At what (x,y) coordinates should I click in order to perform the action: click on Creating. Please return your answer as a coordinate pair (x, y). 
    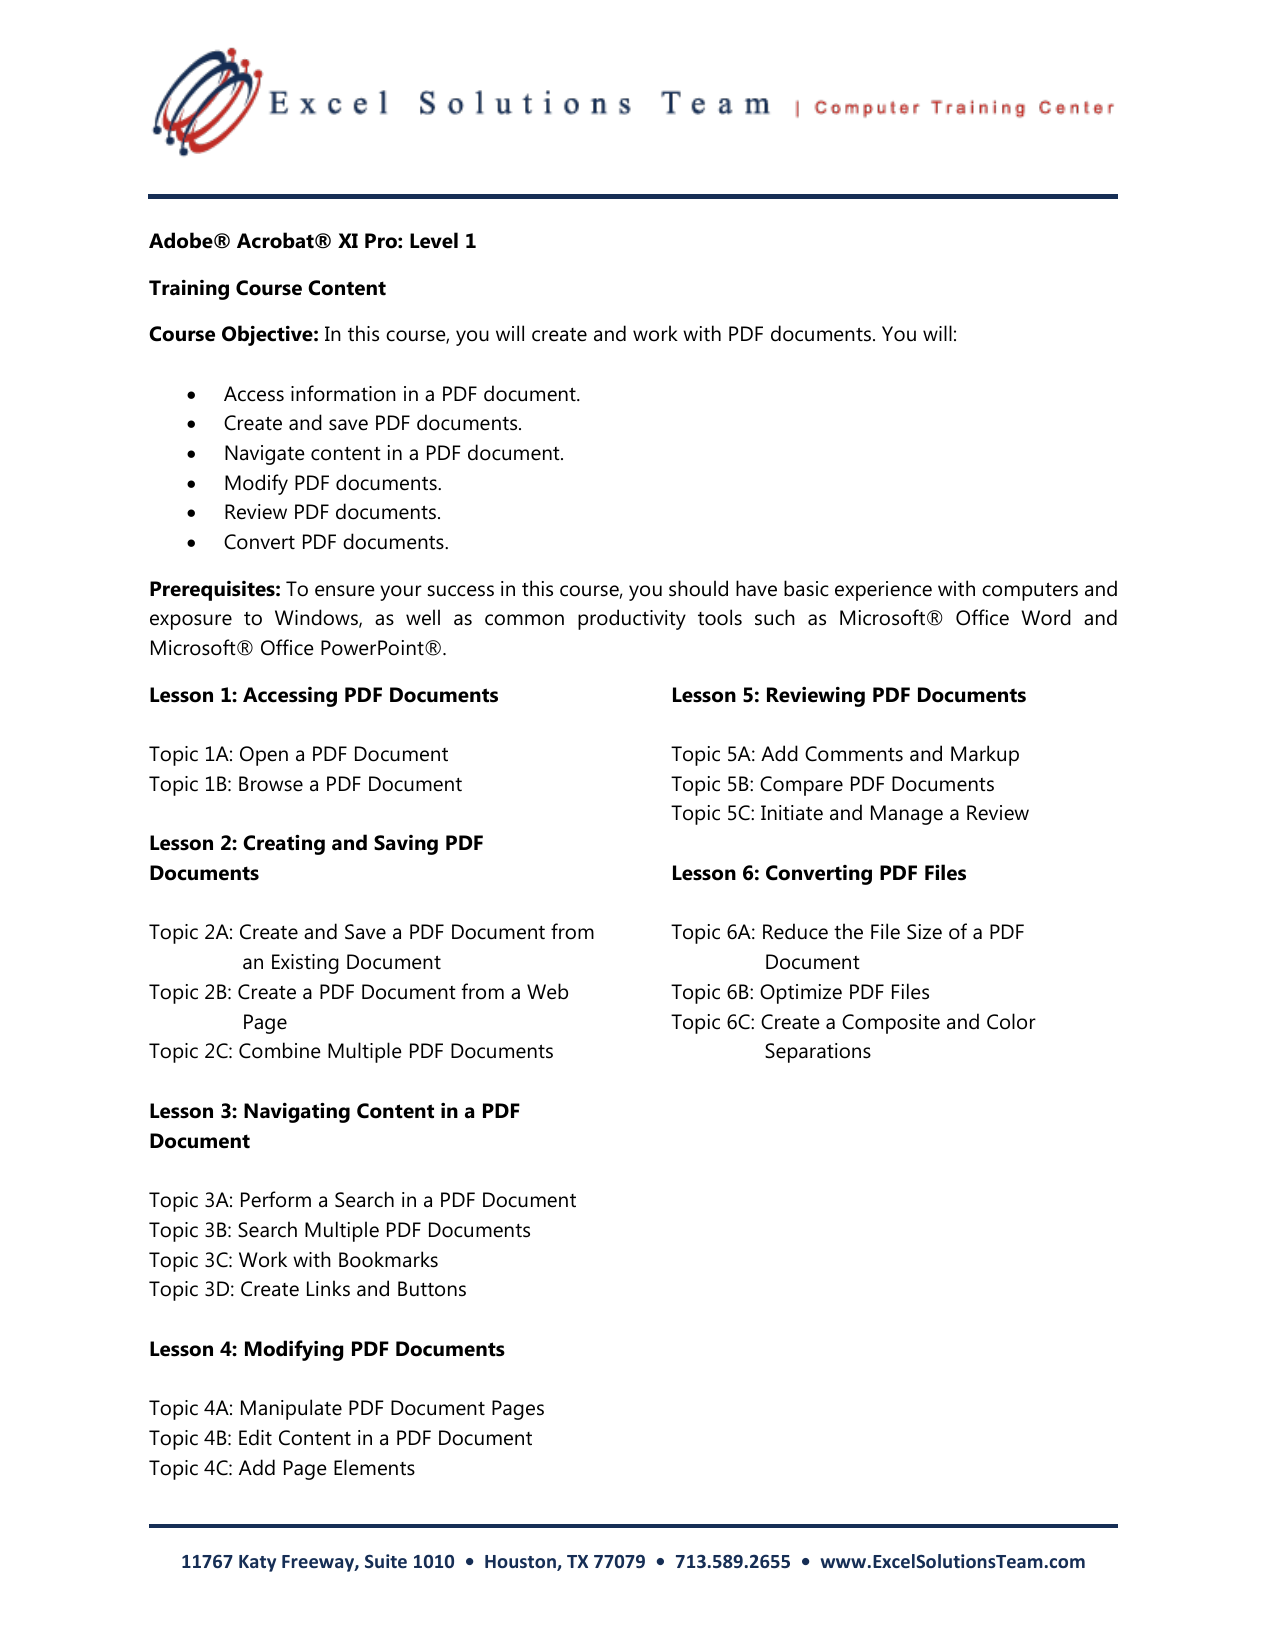
    Looking at the image, I should click on (284, 844).
